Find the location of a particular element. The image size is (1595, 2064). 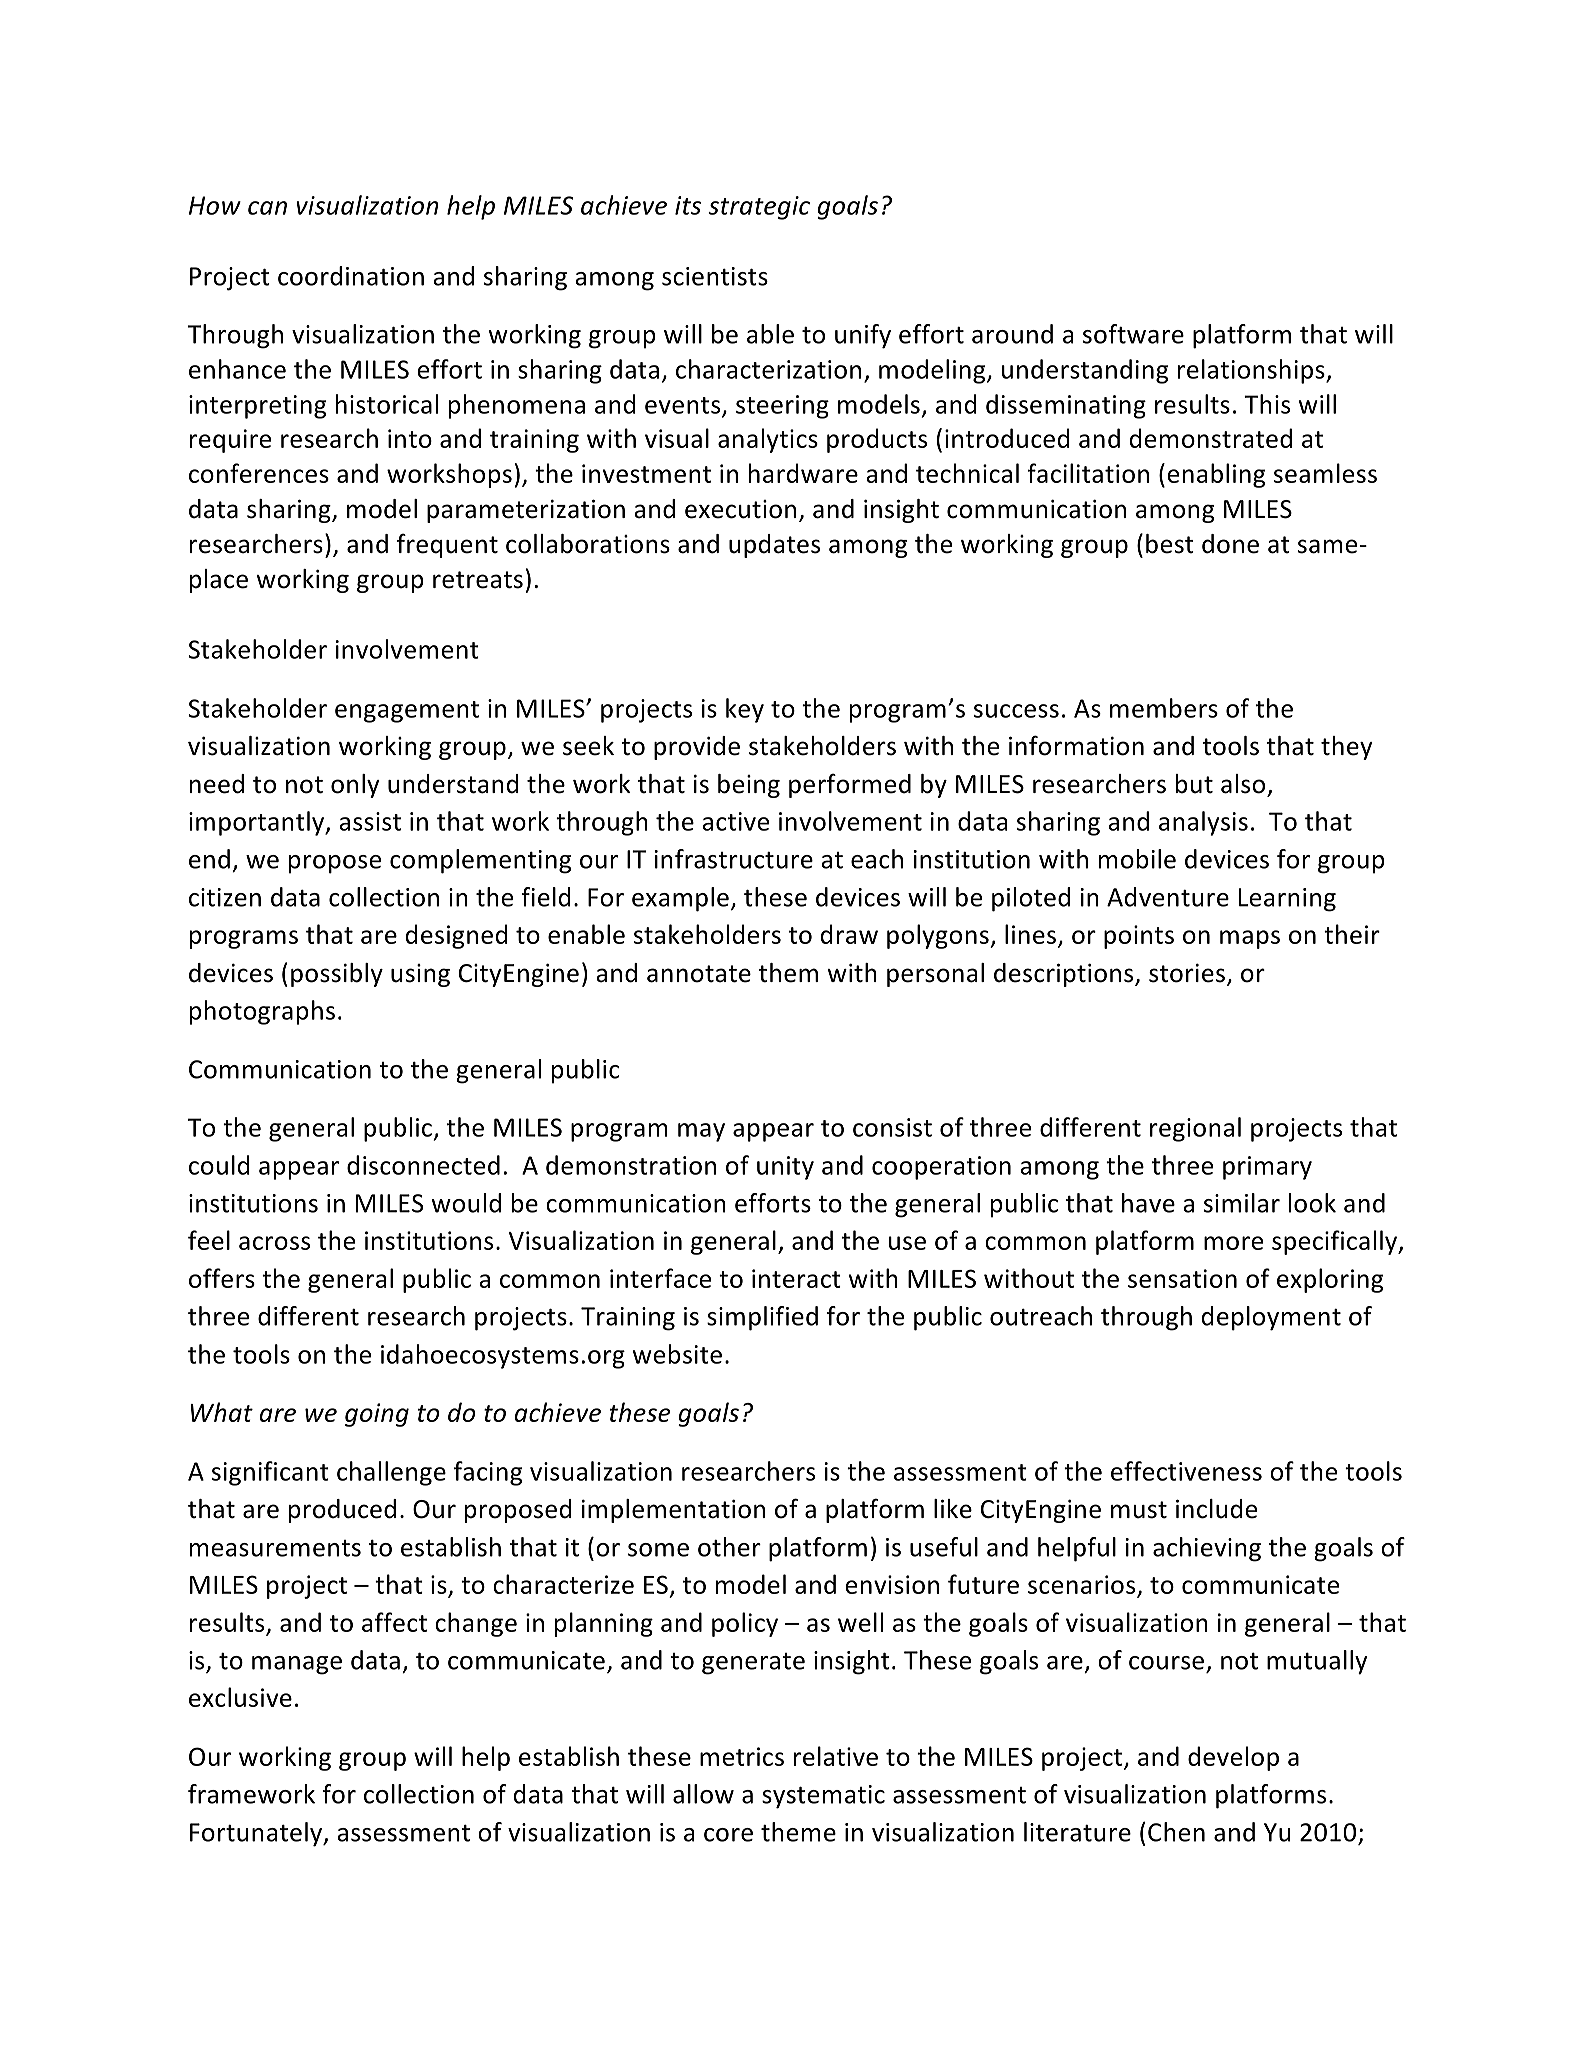

Fortunately is located at coordinates (257, 1834).
